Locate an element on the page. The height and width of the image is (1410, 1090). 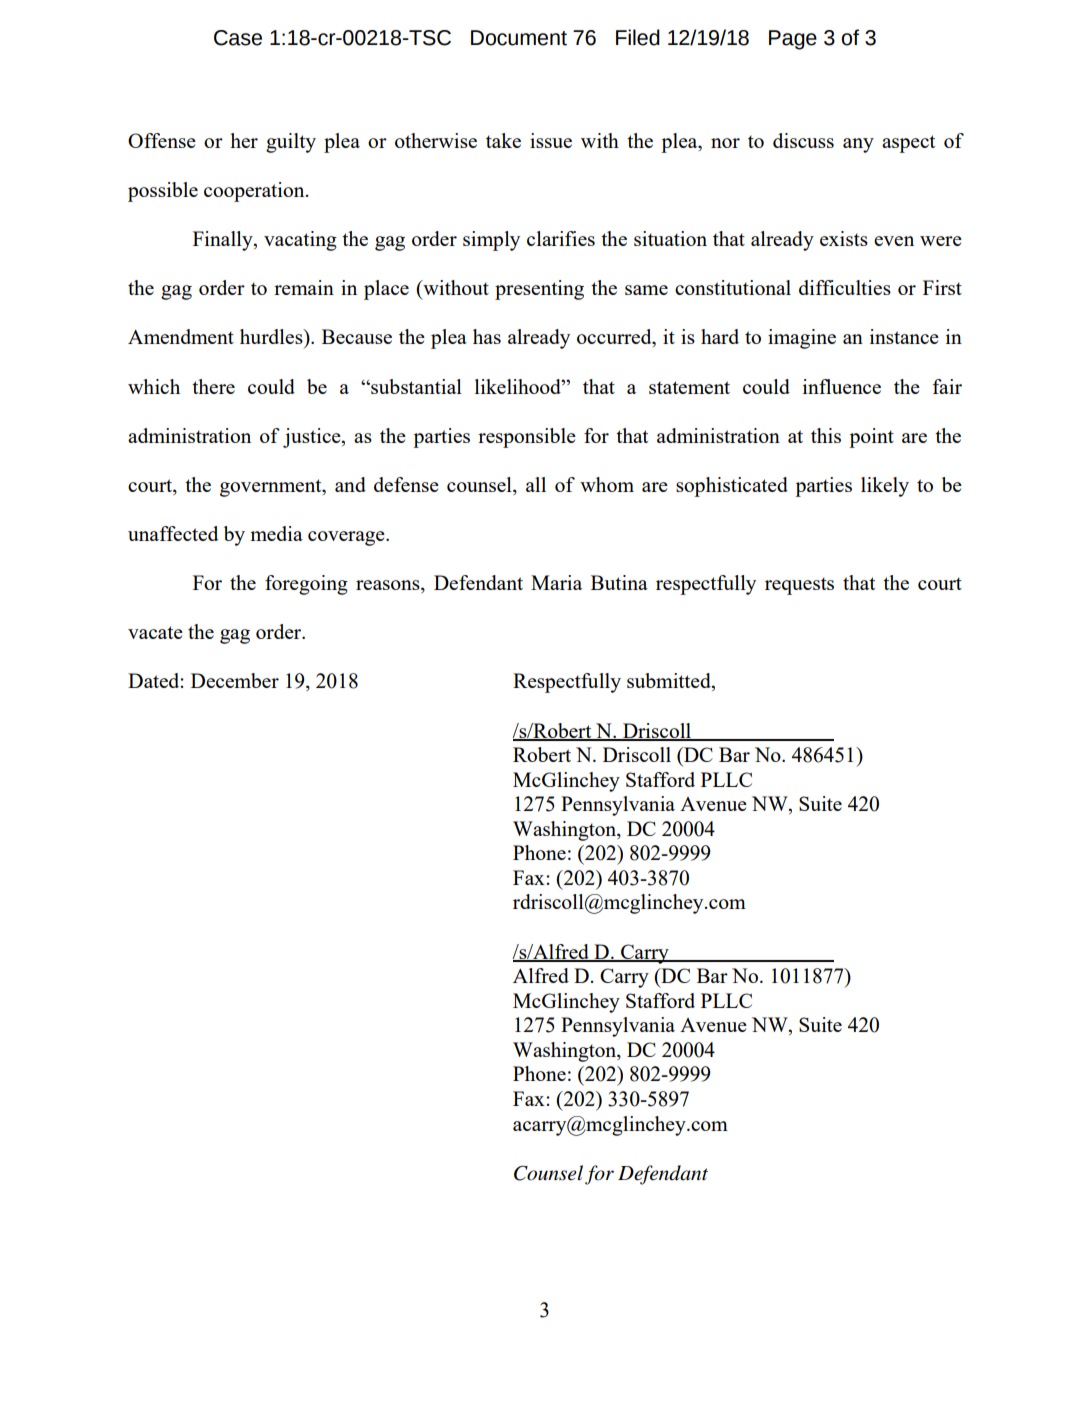
Page is located at coordinates (793, 40).
